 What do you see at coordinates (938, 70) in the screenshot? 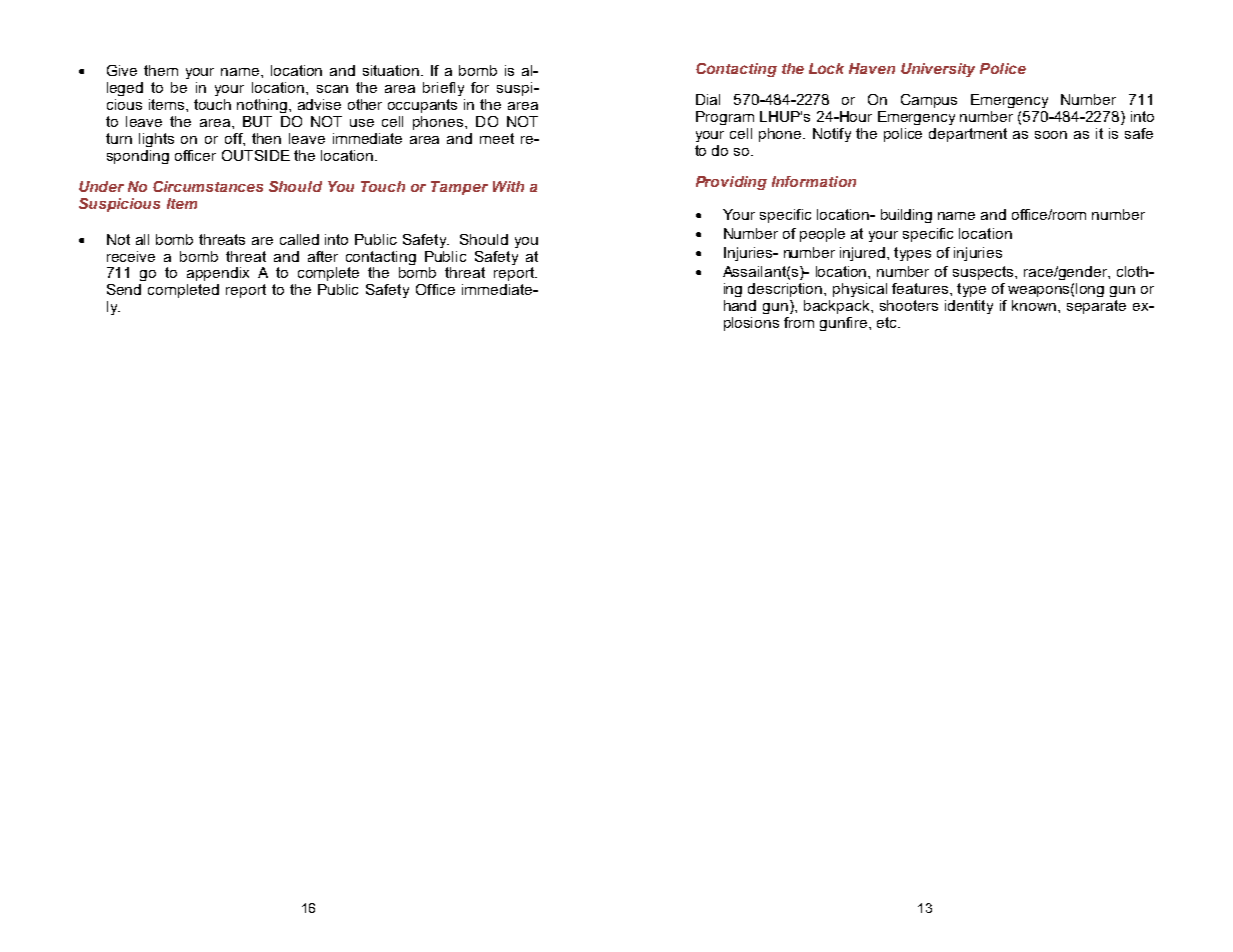
I see `University` at bounding box center [938, 70].
